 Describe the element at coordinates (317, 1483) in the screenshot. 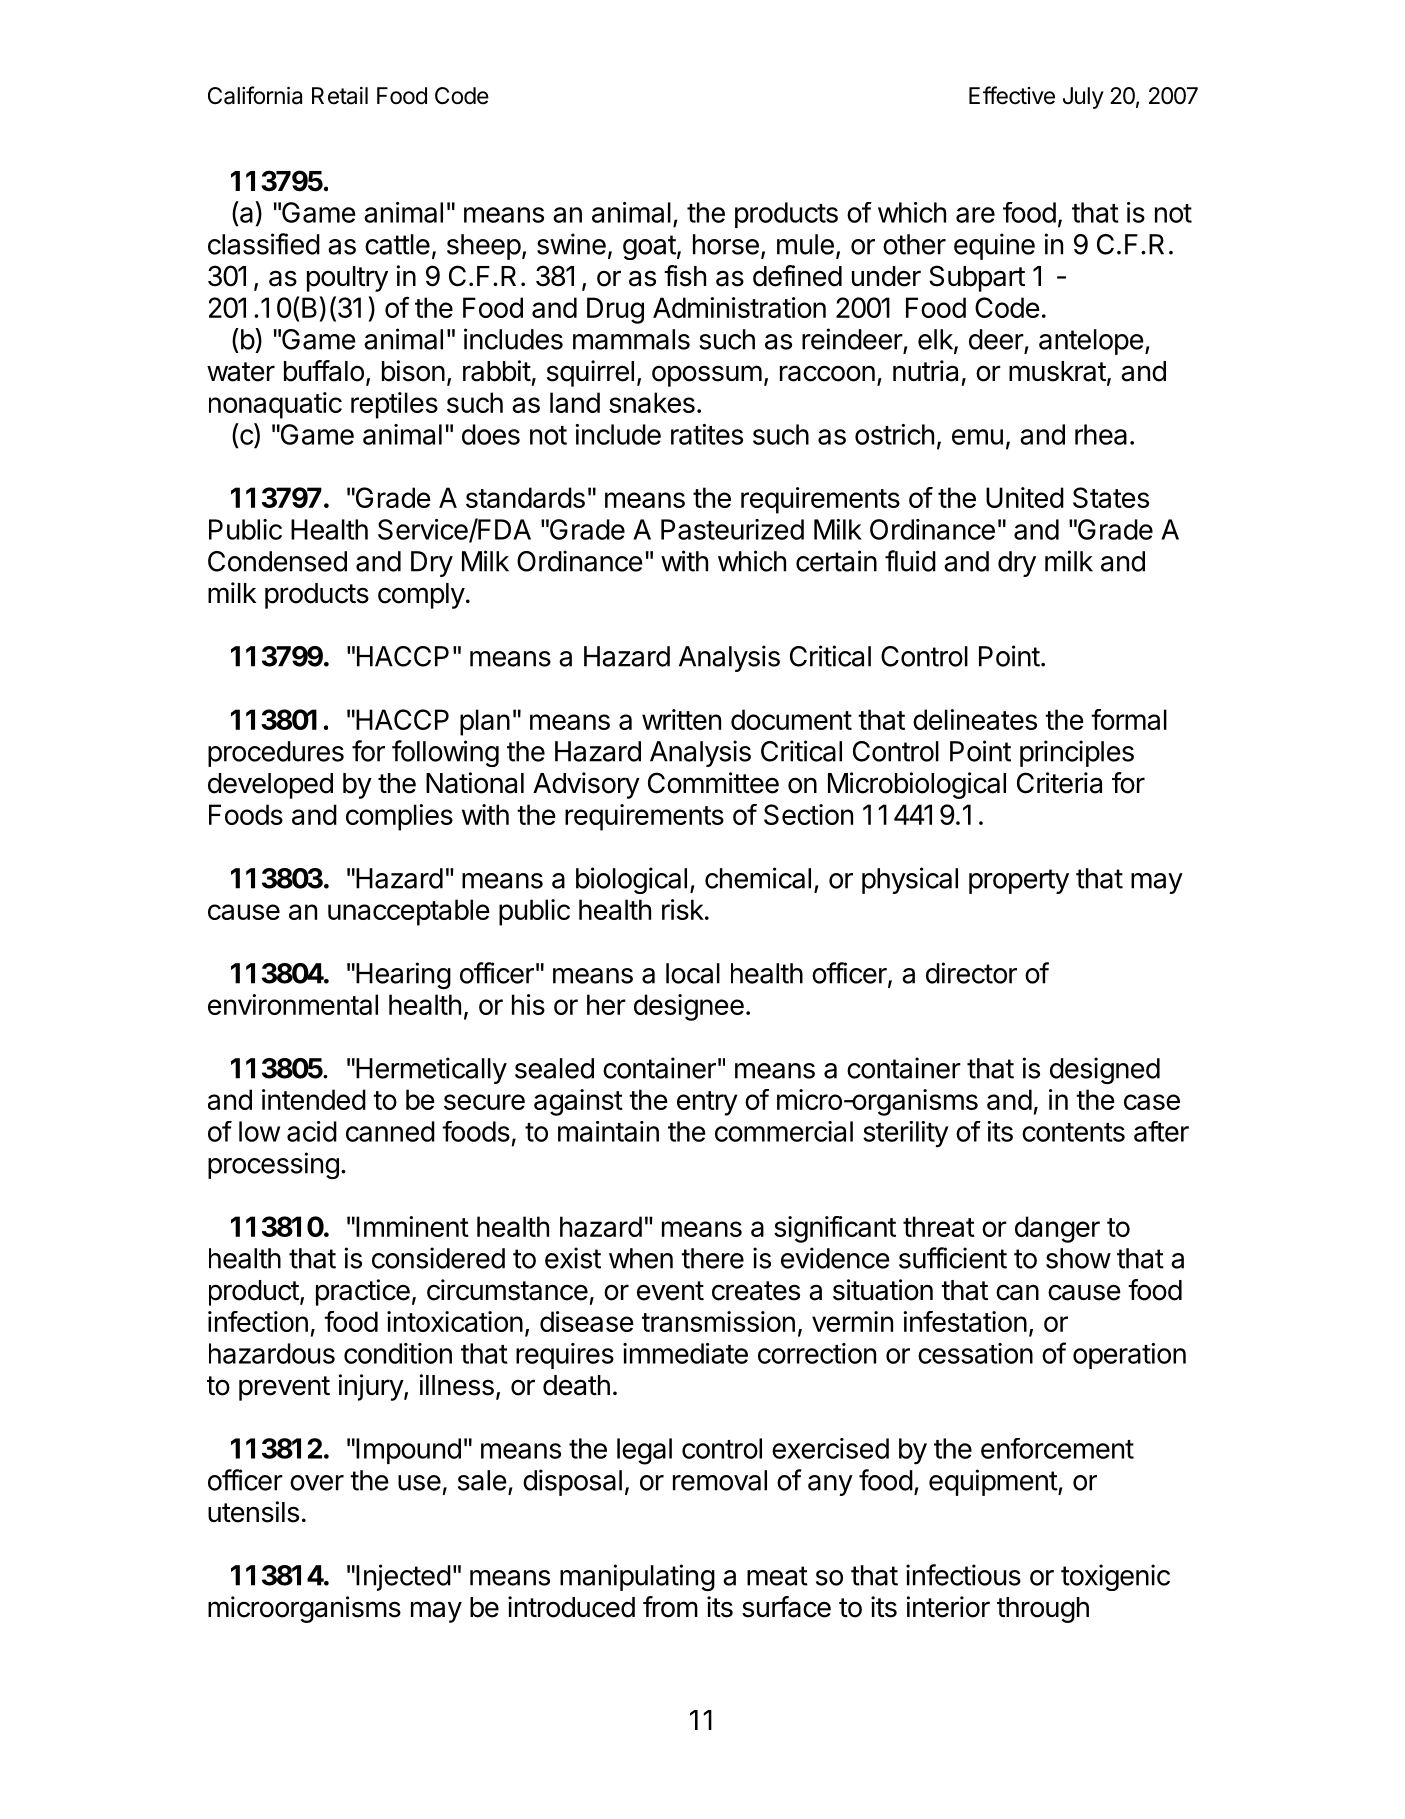

I see `over` at that location.
